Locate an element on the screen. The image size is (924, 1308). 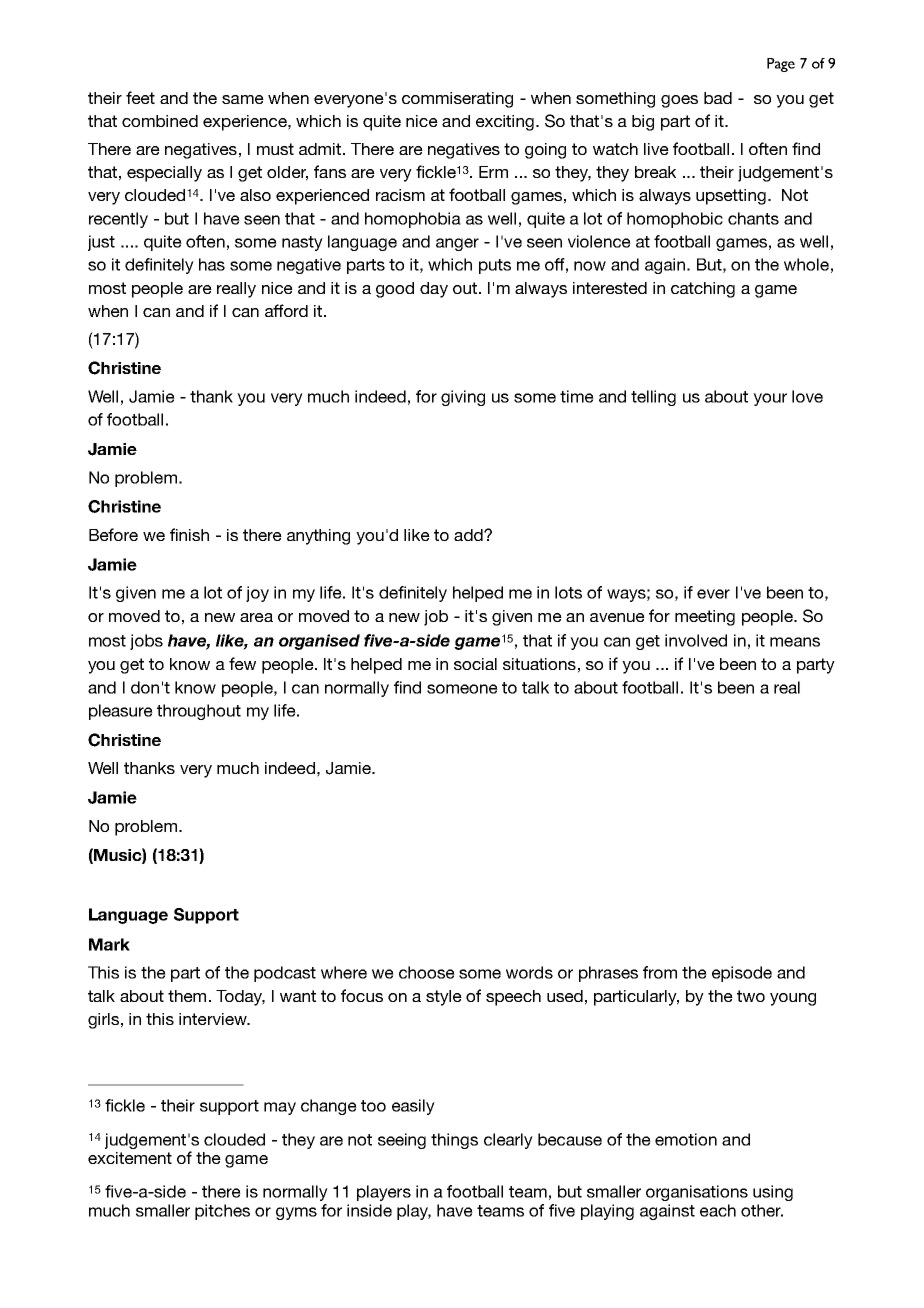
things is located at coordinates (454, 1141).
